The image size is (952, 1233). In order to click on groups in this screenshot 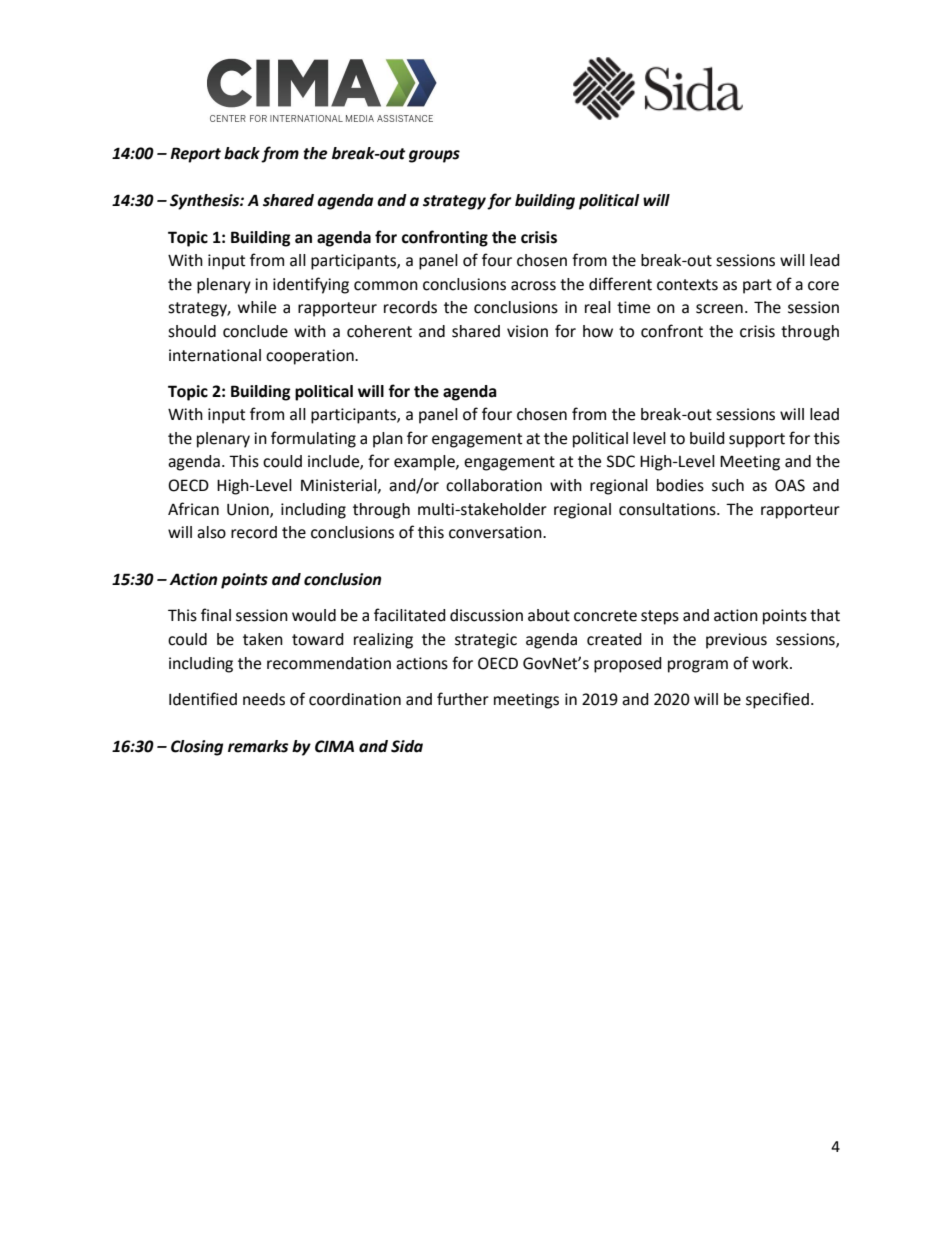, I will do `click(434, 156)`.
